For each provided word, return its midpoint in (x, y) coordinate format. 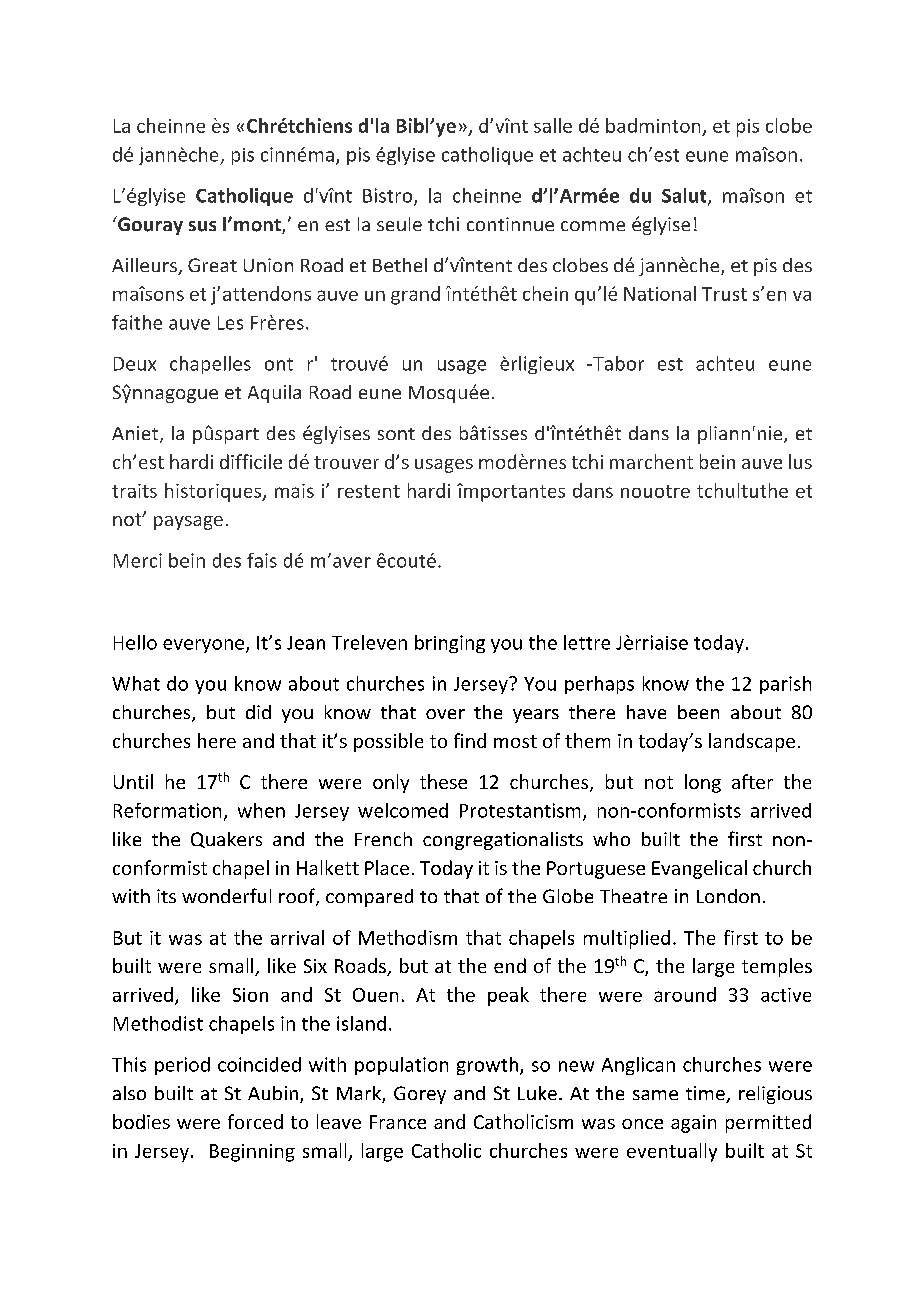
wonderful (226, 895)
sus (202, 226)
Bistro (389, 196)
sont (396, 434)
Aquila (274, 394)
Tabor (617, 363)
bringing (450, 644)
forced (255, 1121)
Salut (685, 196)
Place (387, 867)
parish (785, 685)
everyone (205, 646)
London (728, 896)
